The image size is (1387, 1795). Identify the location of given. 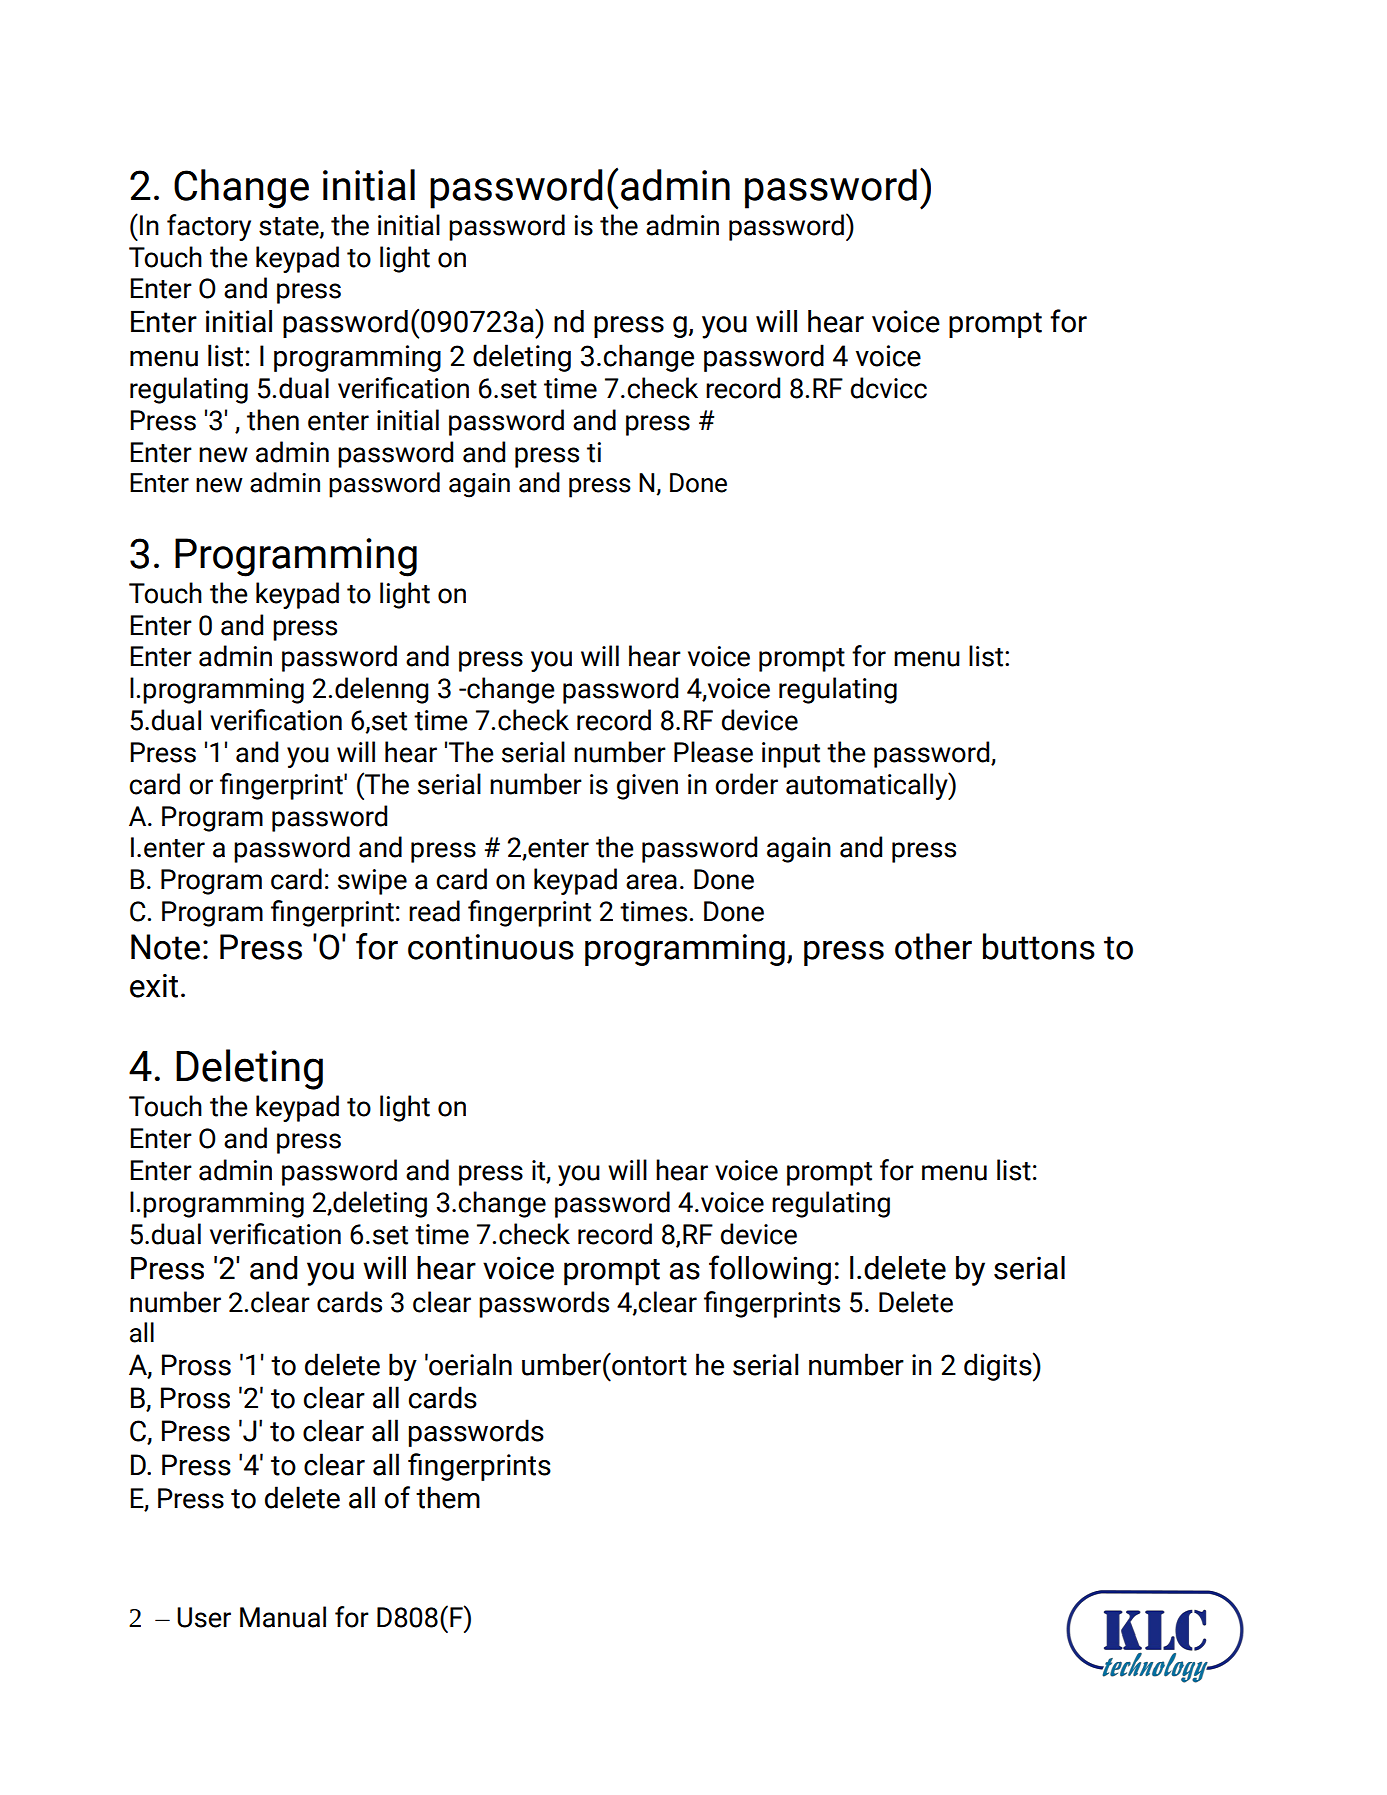
(647, 787).
